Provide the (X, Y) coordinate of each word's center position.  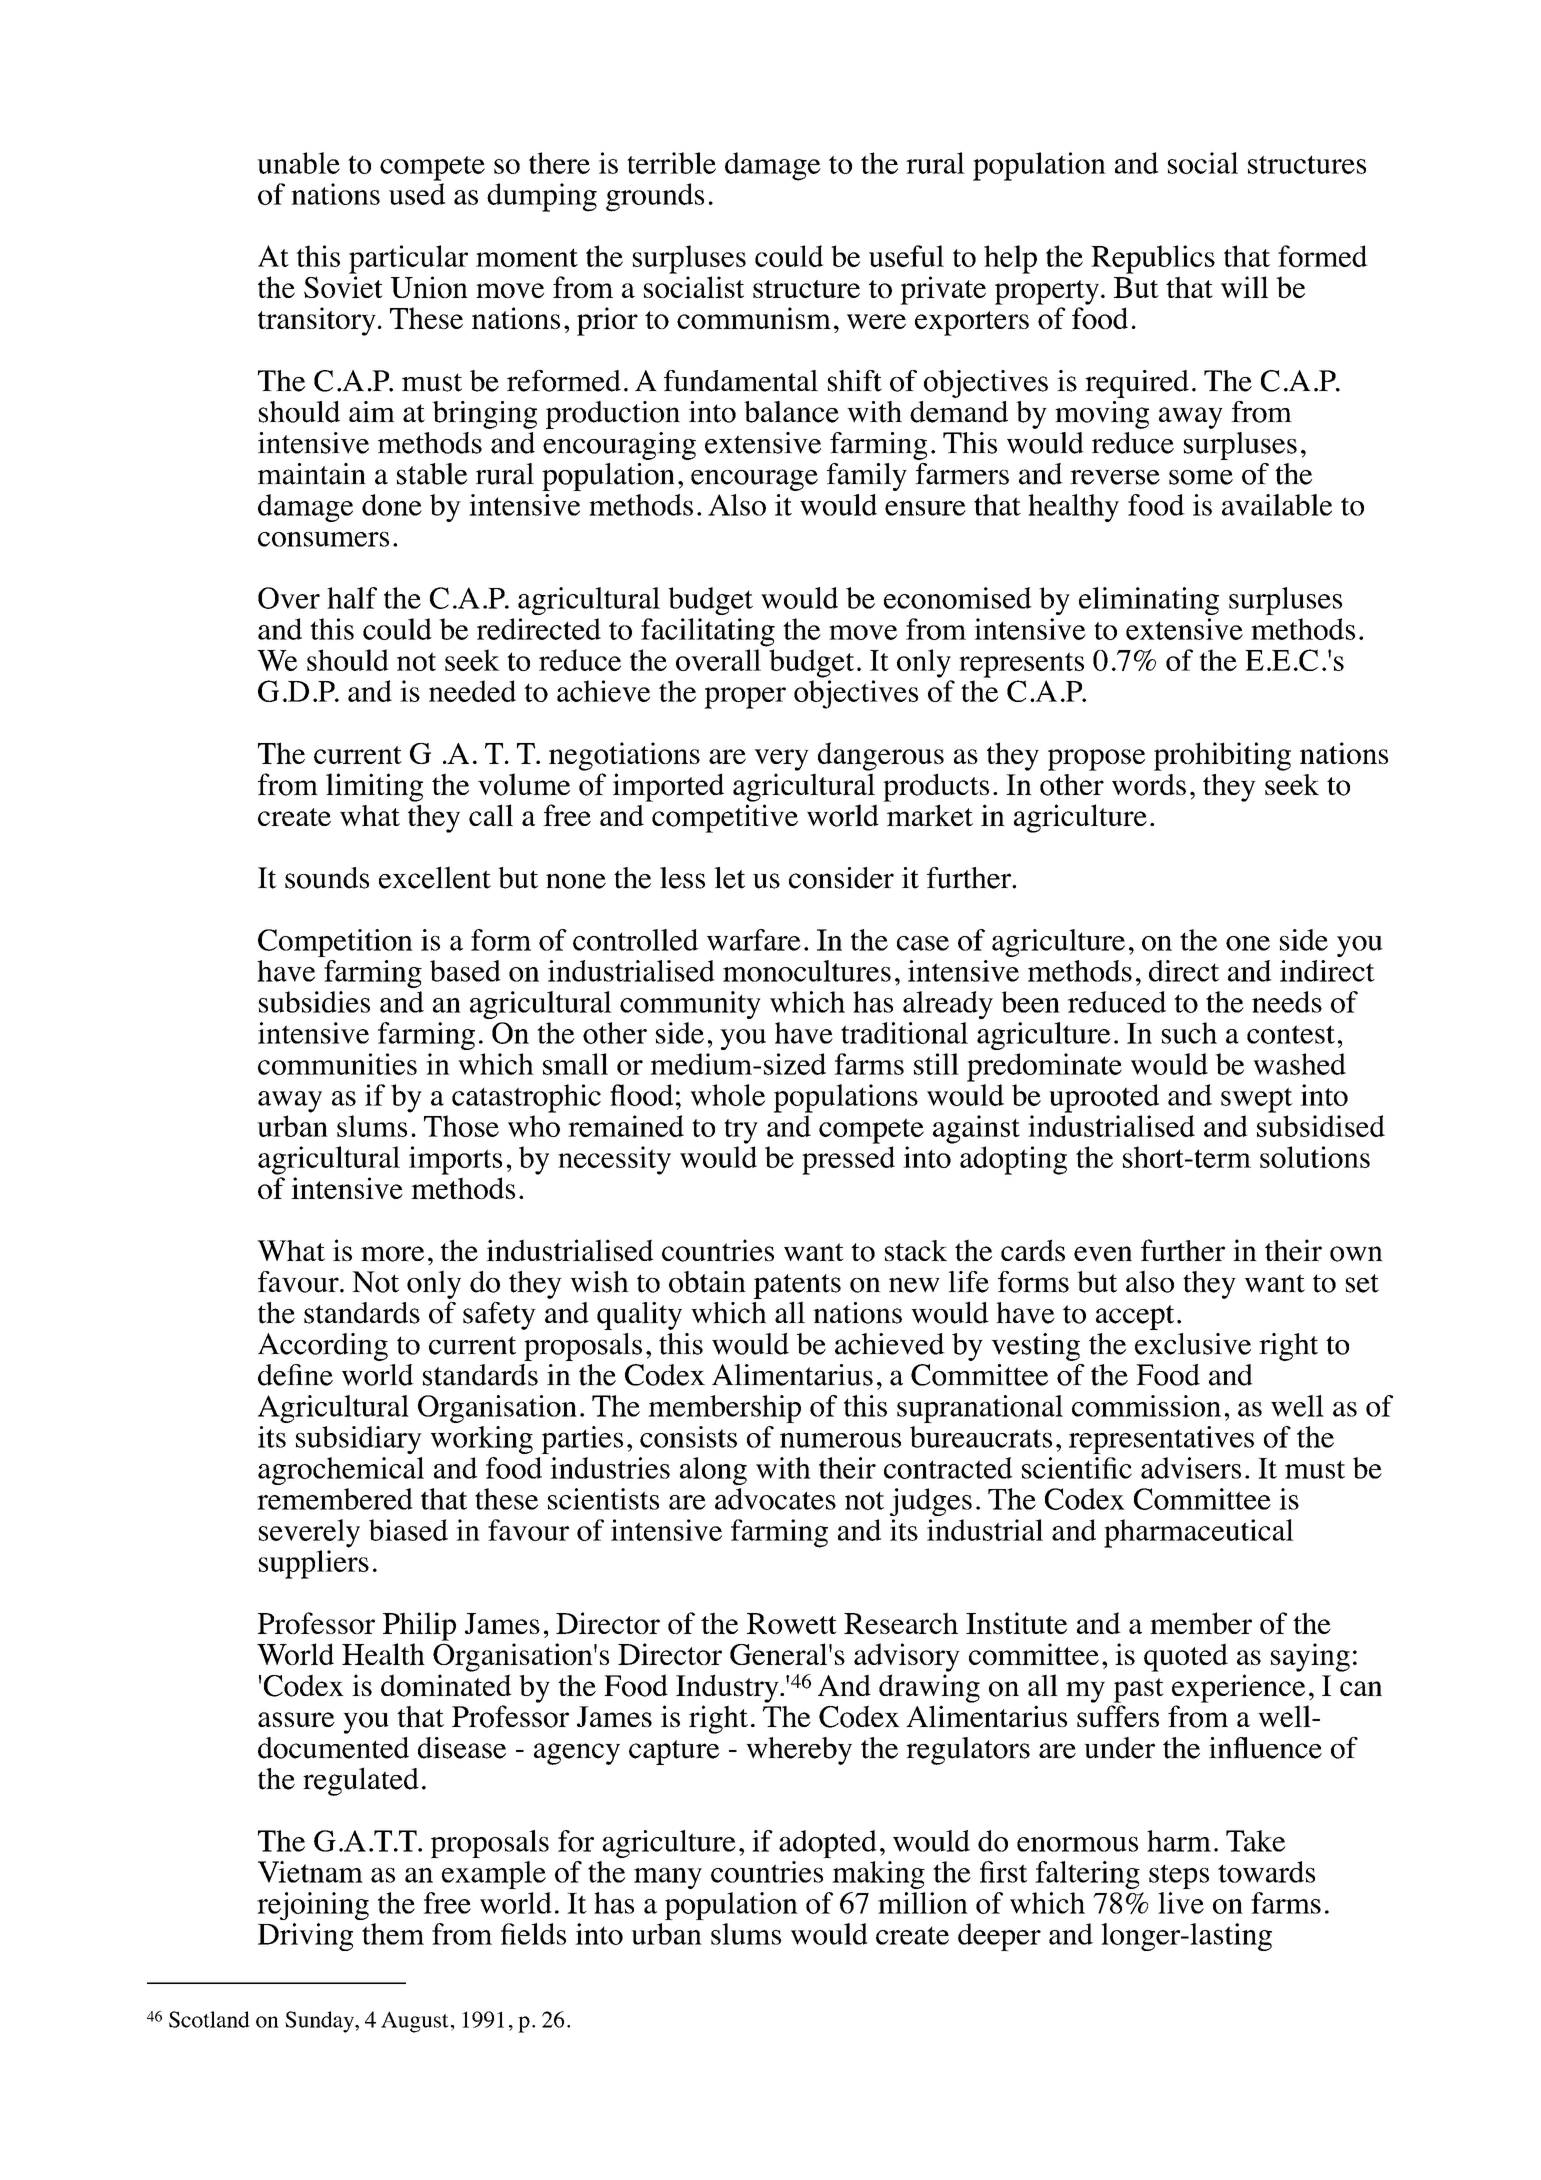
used (417, 194)
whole (727, 1095)
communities (337, 1064)
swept (1257, 1100)
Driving (305, 1937)
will (1244, 287)
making (878, 1875)
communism (754, 318)
